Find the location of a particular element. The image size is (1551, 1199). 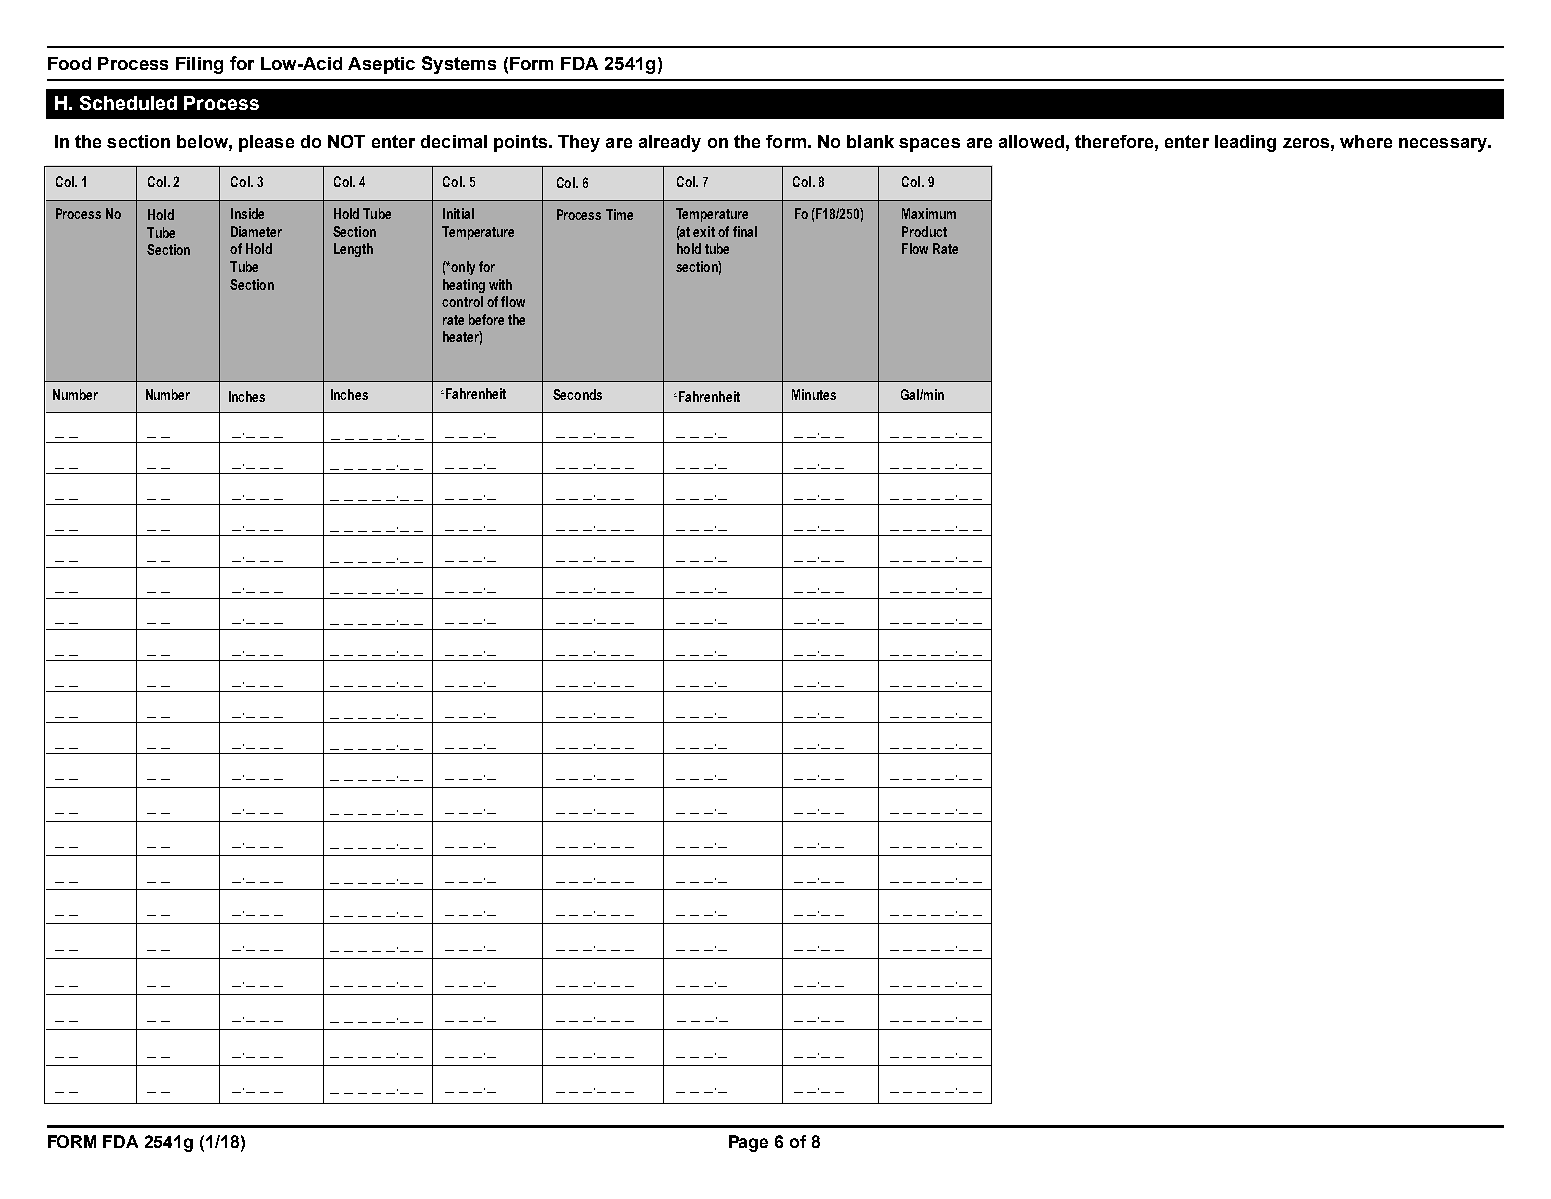

control is located at coordinates (462, 301).
